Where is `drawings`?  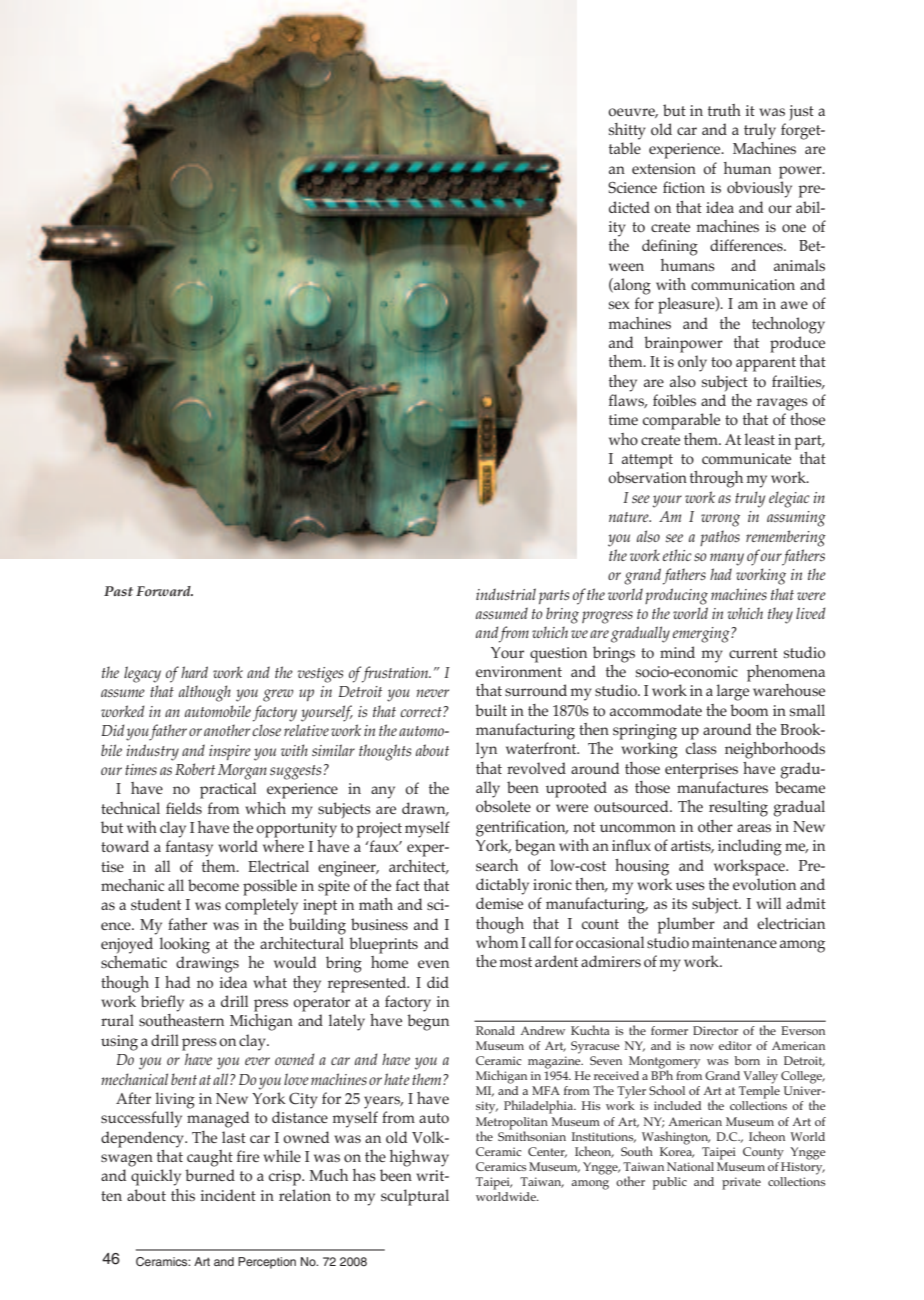 drawings is located at coordinates (207, 964).
